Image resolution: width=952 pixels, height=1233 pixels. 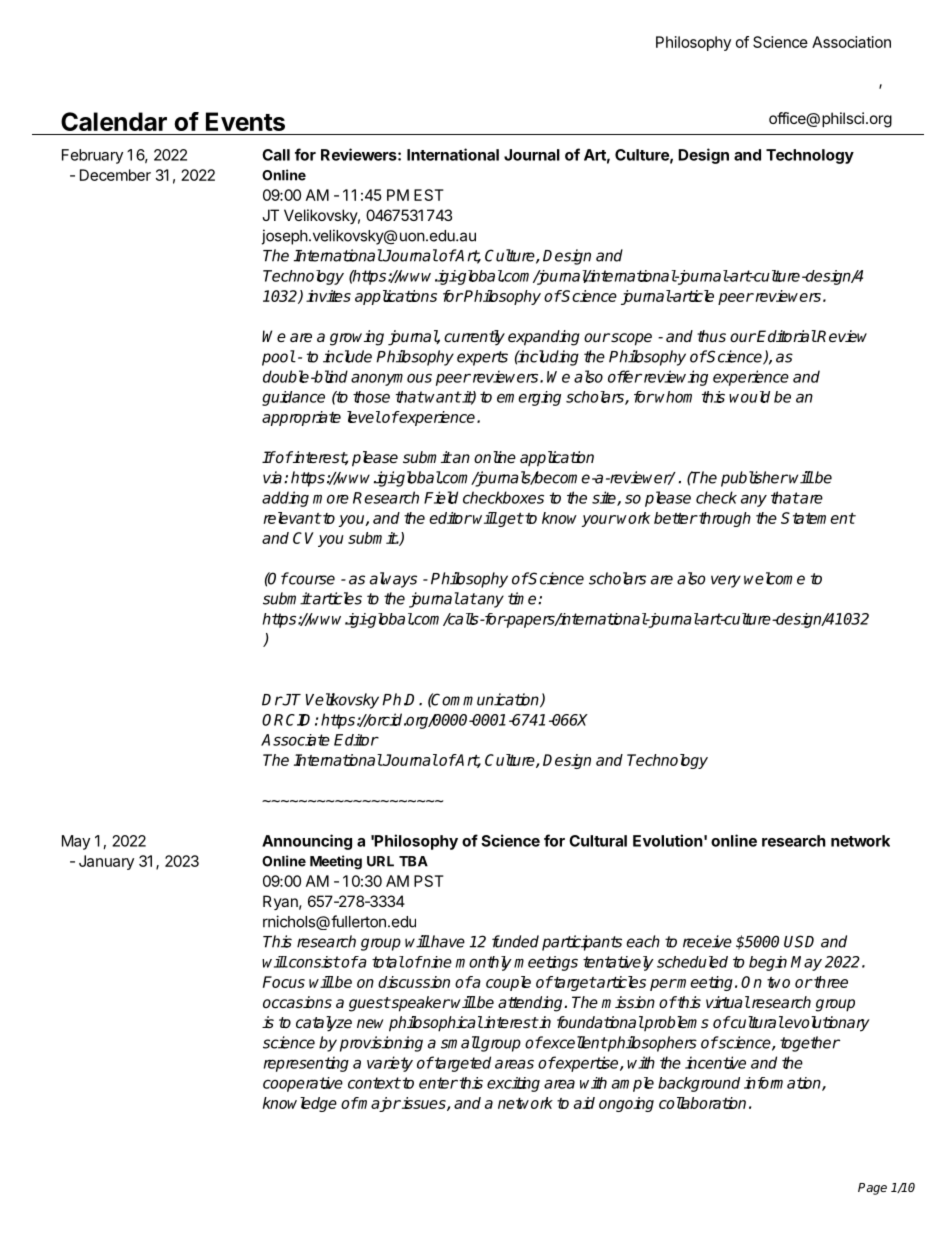 I want to click on issues, so click(x=424, y=1104).
